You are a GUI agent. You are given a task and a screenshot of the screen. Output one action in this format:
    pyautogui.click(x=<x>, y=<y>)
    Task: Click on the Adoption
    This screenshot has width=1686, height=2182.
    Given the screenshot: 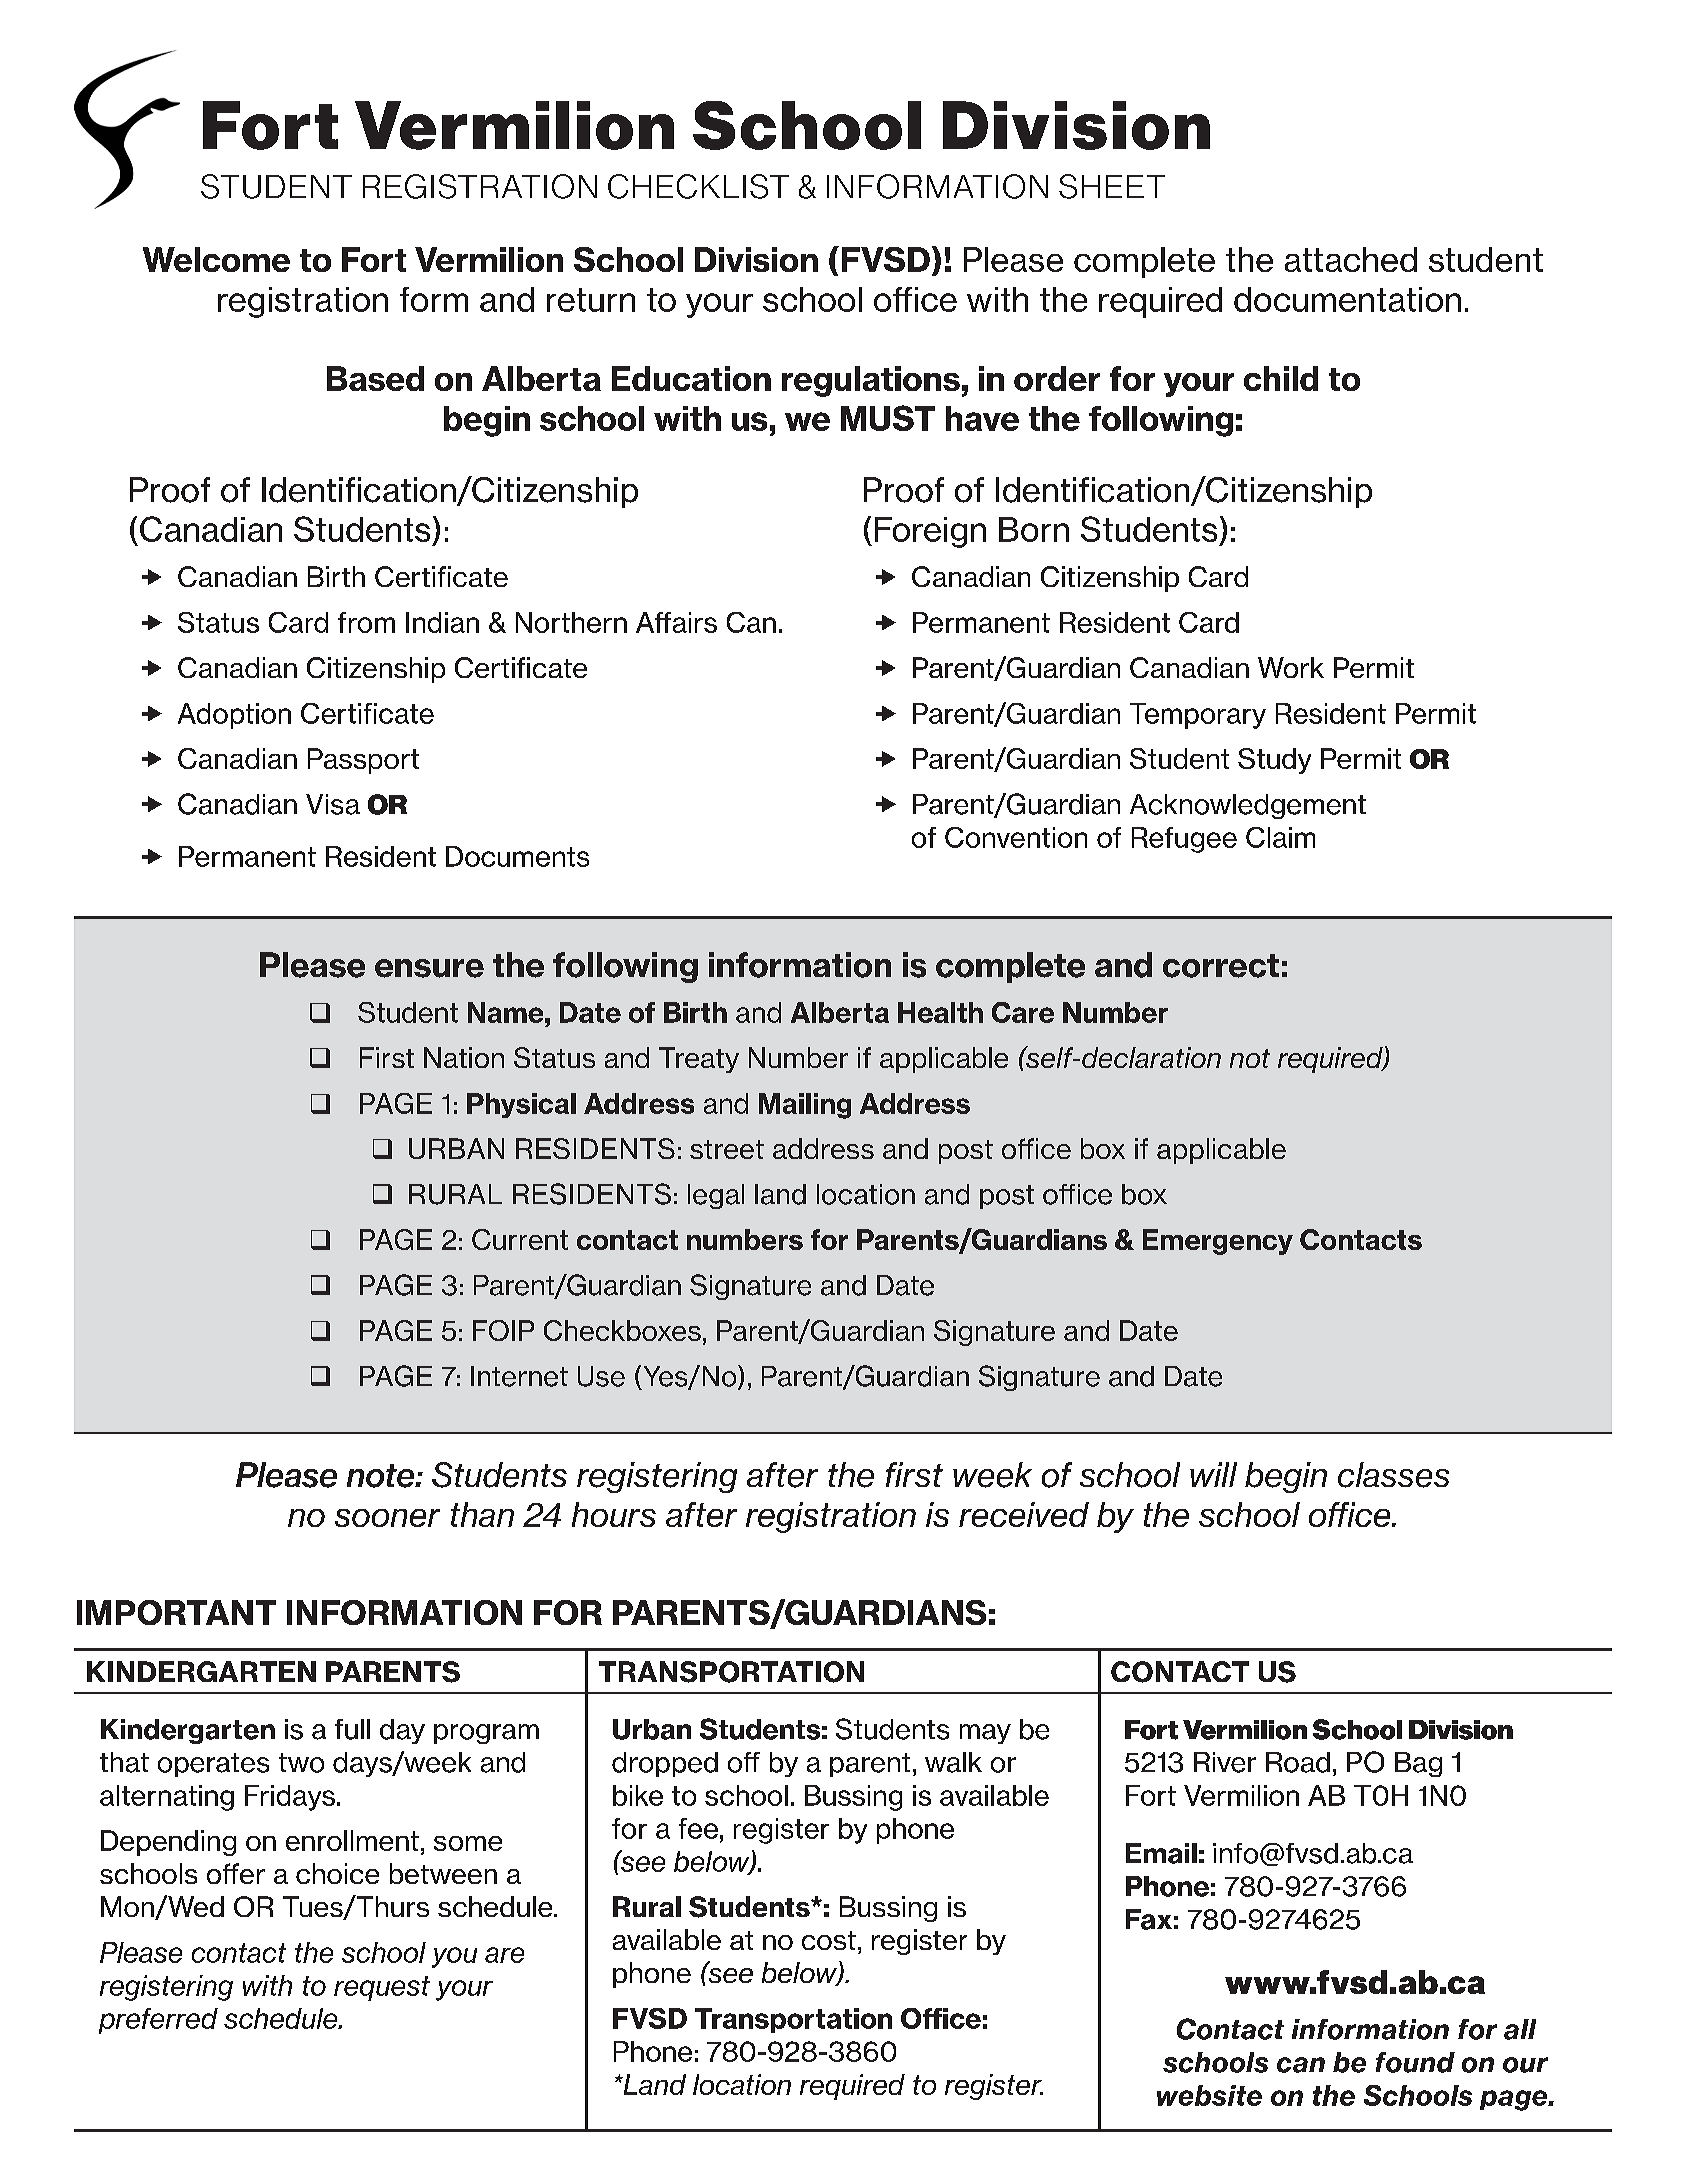 What is the action you would take?
    pyautogui.click(x=234, y=716)
